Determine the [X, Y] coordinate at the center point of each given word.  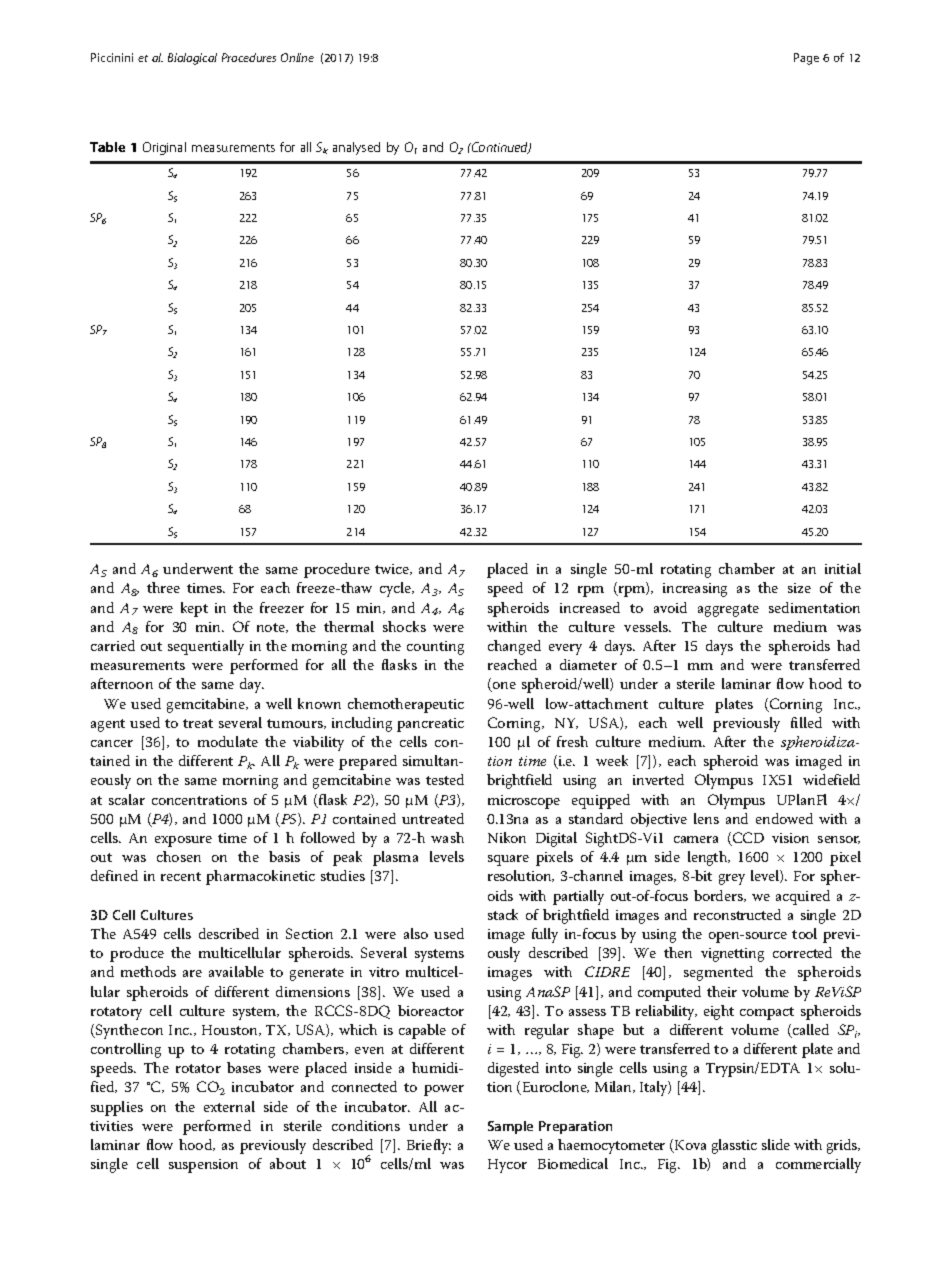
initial [843, 568]
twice [393, 569]
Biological [192, 59]
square [508, 860]
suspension [203, 1166]
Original [164, 148]
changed [514, 647]
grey [732, 879]
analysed [356, 148]
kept [194, 609]
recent [181, 876]
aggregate [728, 610]
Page [806, 59]
